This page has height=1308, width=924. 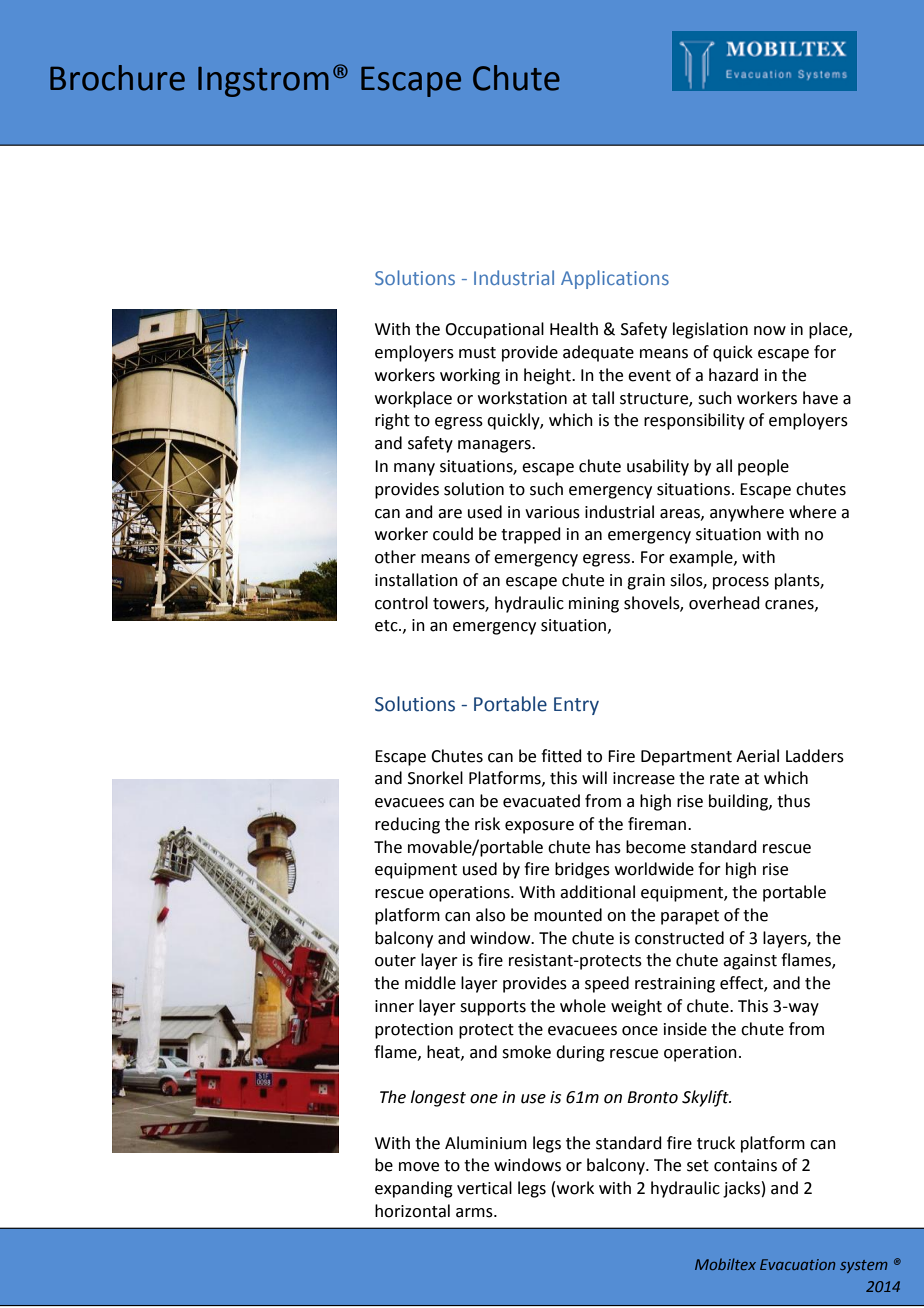 What do you see at coordinates (790, 605) in the page?
I see `cranes` at bounding box center [790, 605].
